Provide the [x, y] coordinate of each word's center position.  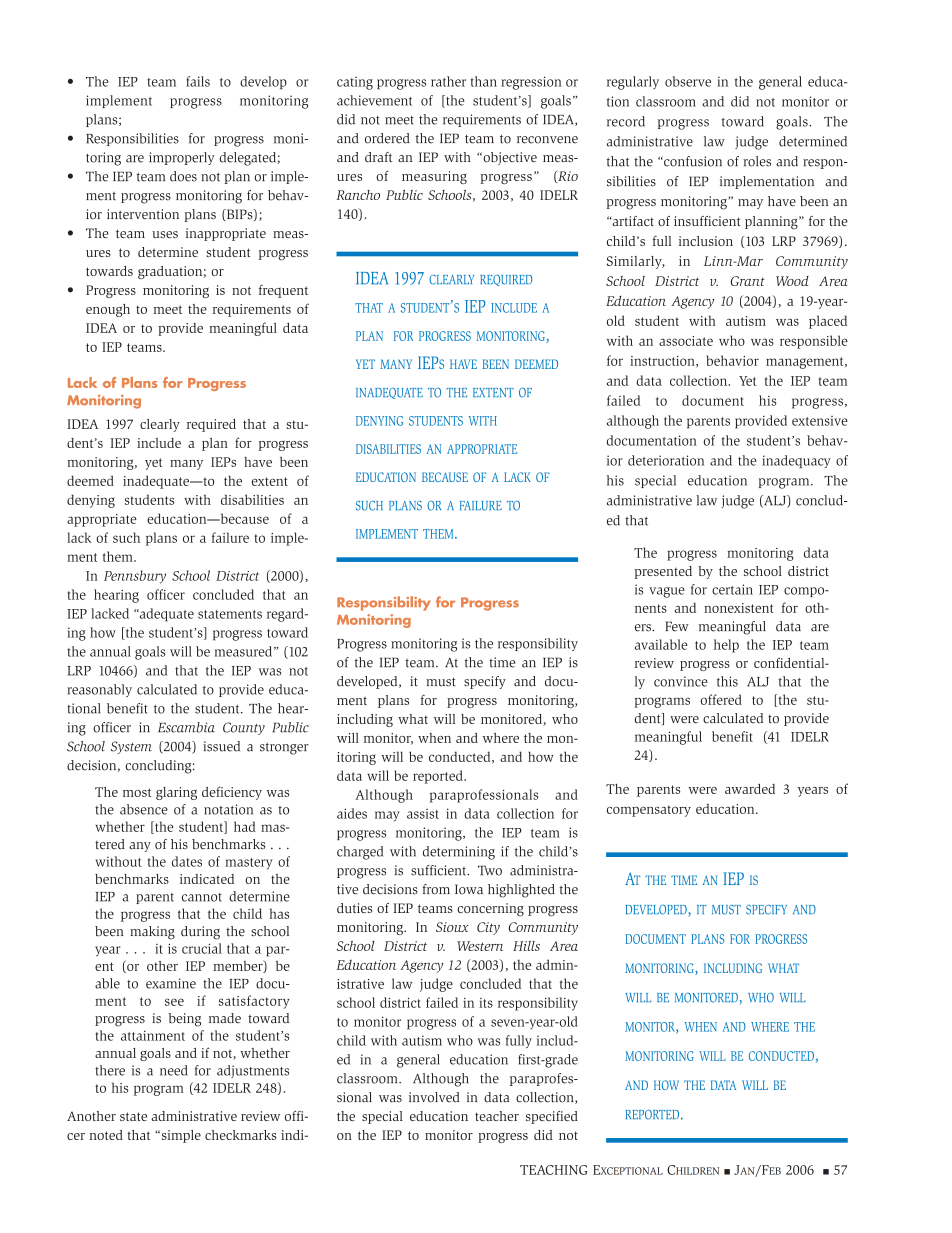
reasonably [99, 690]
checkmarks [241, 1135]
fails [198, 81]
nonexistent [738, 608]
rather [448, 81]
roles [757, 161]
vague [667, 592]
